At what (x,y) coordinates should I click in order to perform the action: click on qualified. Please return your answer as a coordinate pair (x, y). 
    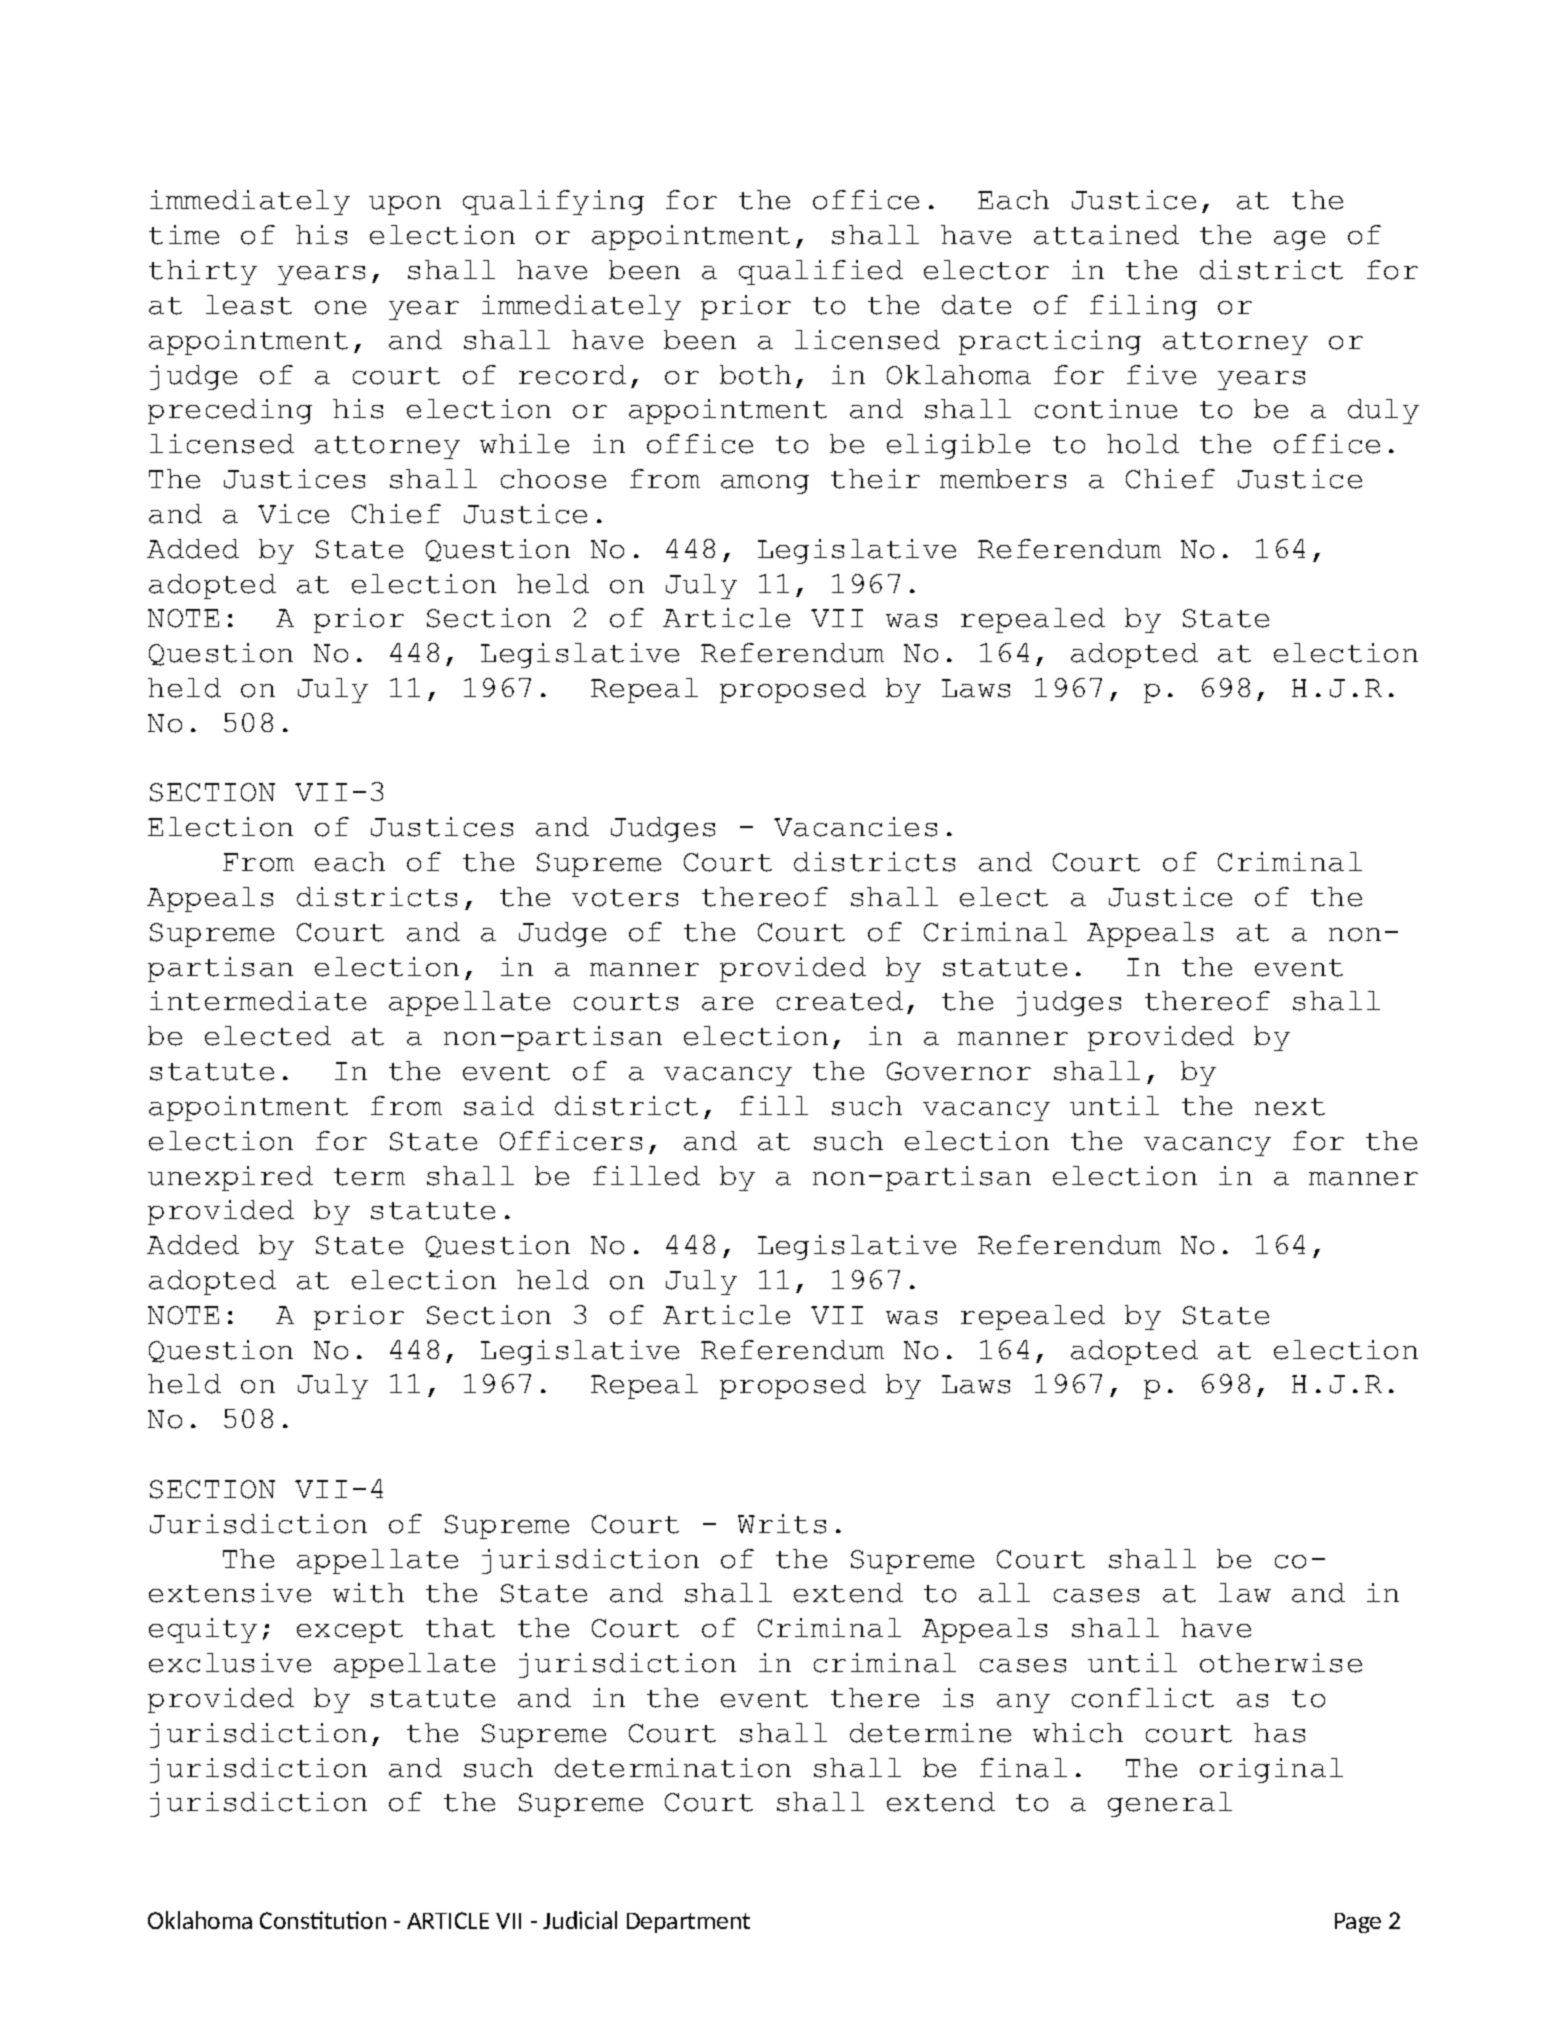
    Looking at the image, I should click on (821, 272).
